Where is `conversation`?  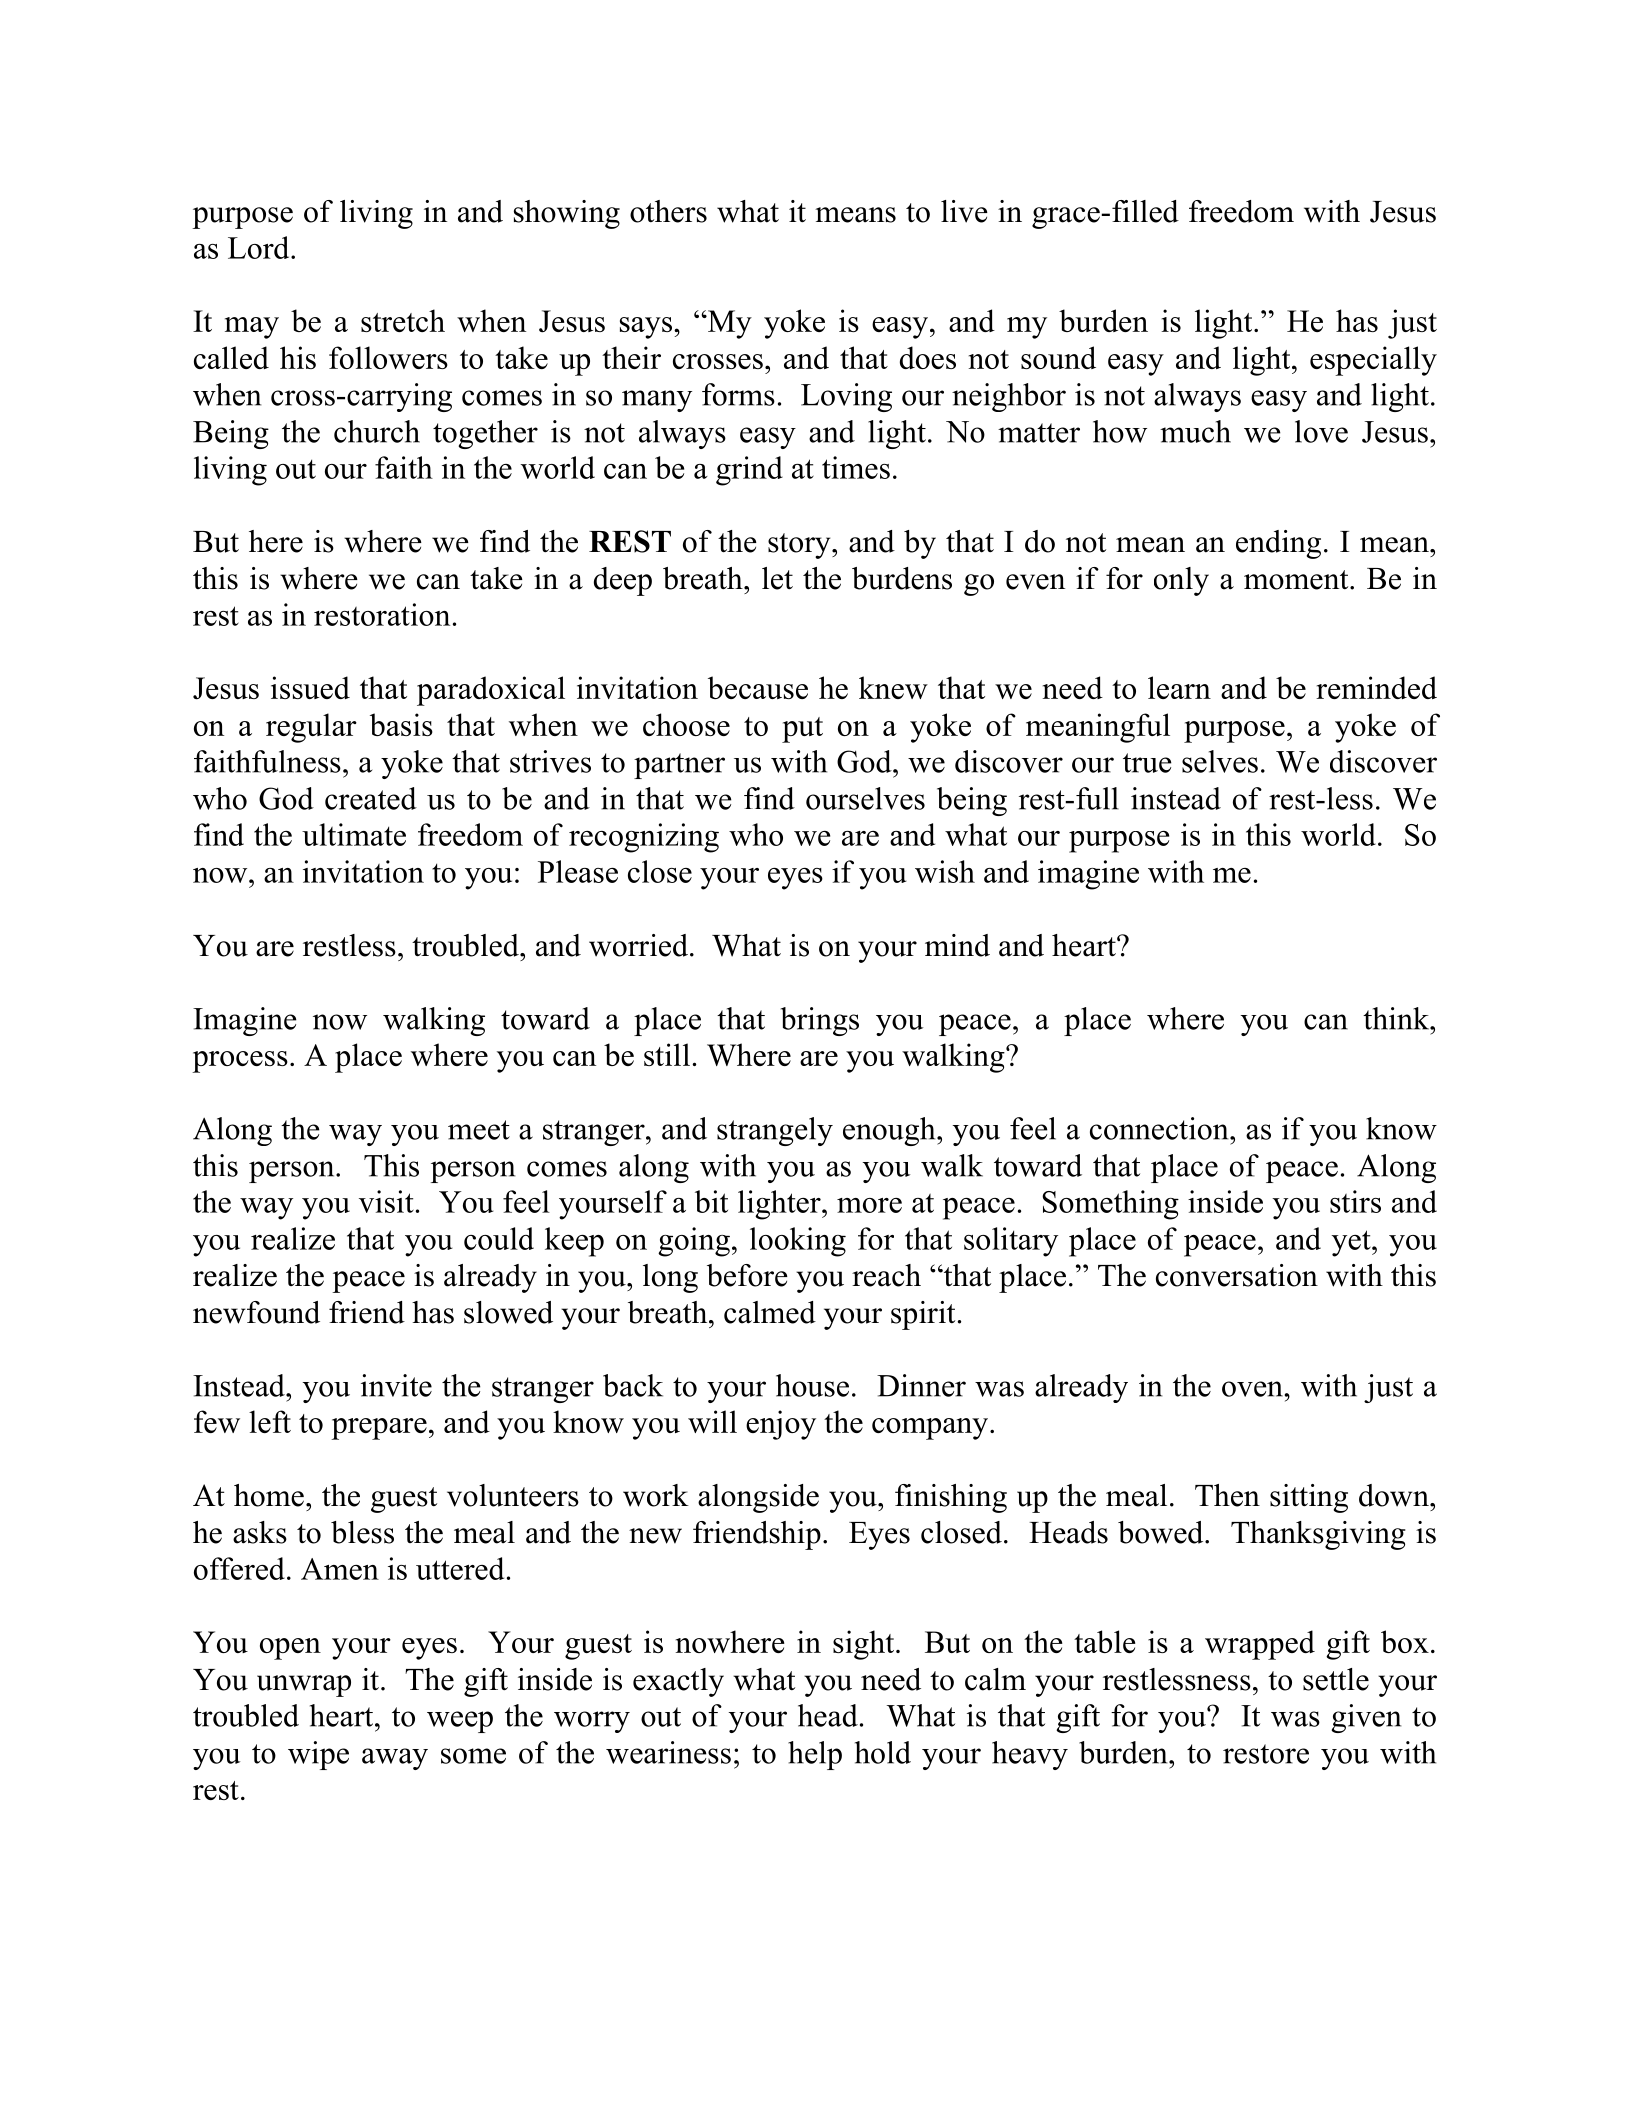 conversation is located at coordinates (1237, 1275).
